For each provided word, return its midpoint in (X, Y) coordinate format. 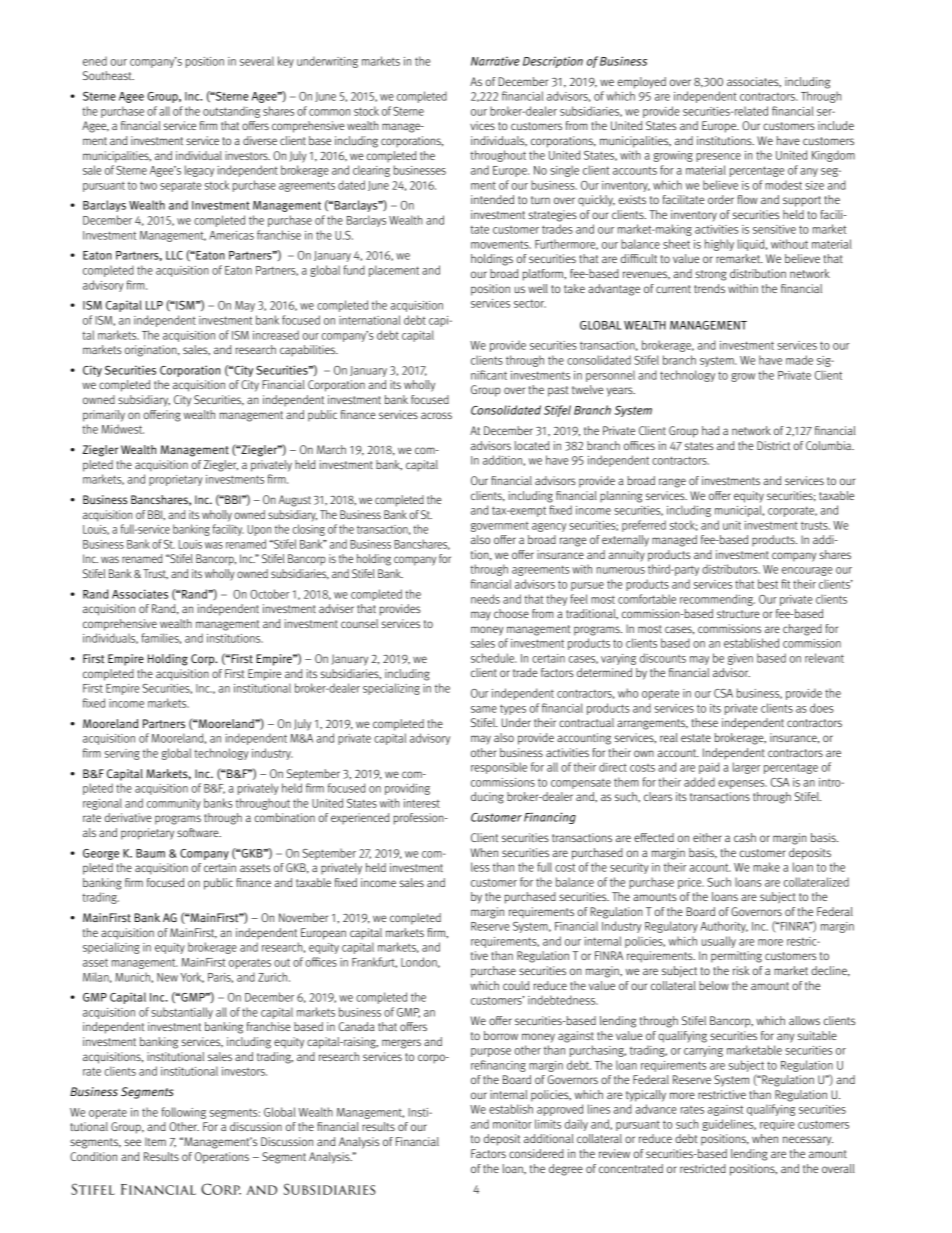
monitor (512, 1124)
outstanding (231, 112)
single (564, 171)
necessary (808, 1141)
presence (718, 157)
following (184, 1113)
